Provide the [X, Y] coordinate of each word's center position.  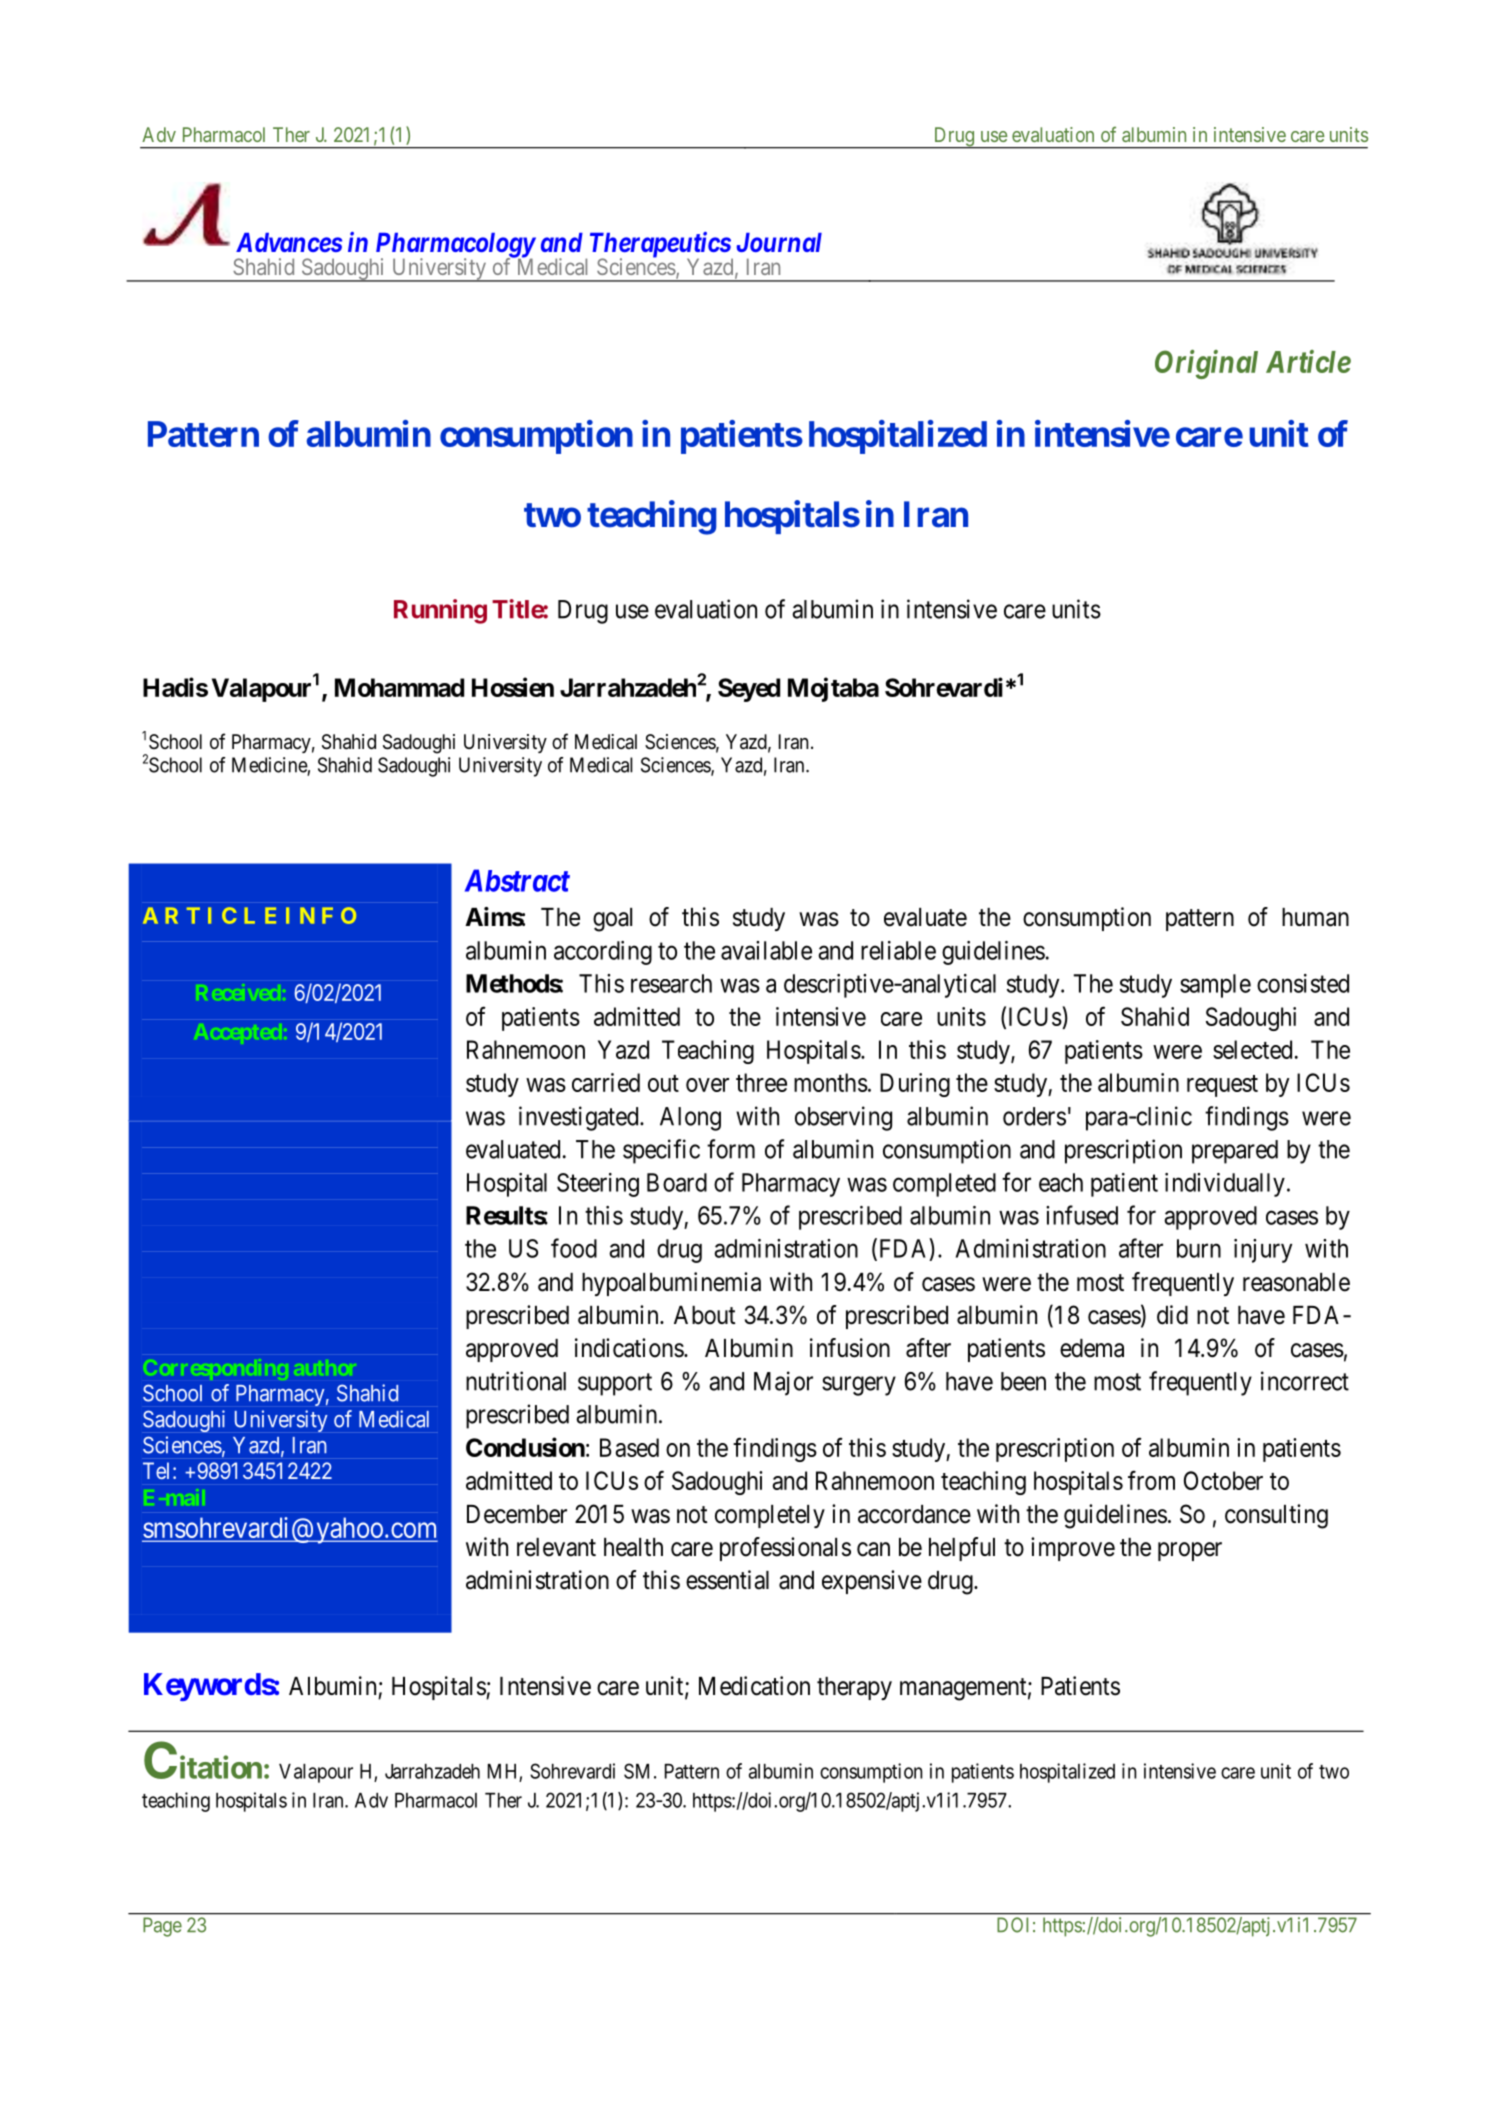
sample [1215, 986]
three [761, 1082]
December [517, 1514]
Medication [754, 1686]
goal [612, 920]
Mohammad [399, 687]
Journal [779, 242]
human [1315, 917]
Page [162, 1927]
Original [1206, 364]
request [1222, 1086]
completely [770, 1516]
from [1151, 1480]
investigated [580, 1118]
